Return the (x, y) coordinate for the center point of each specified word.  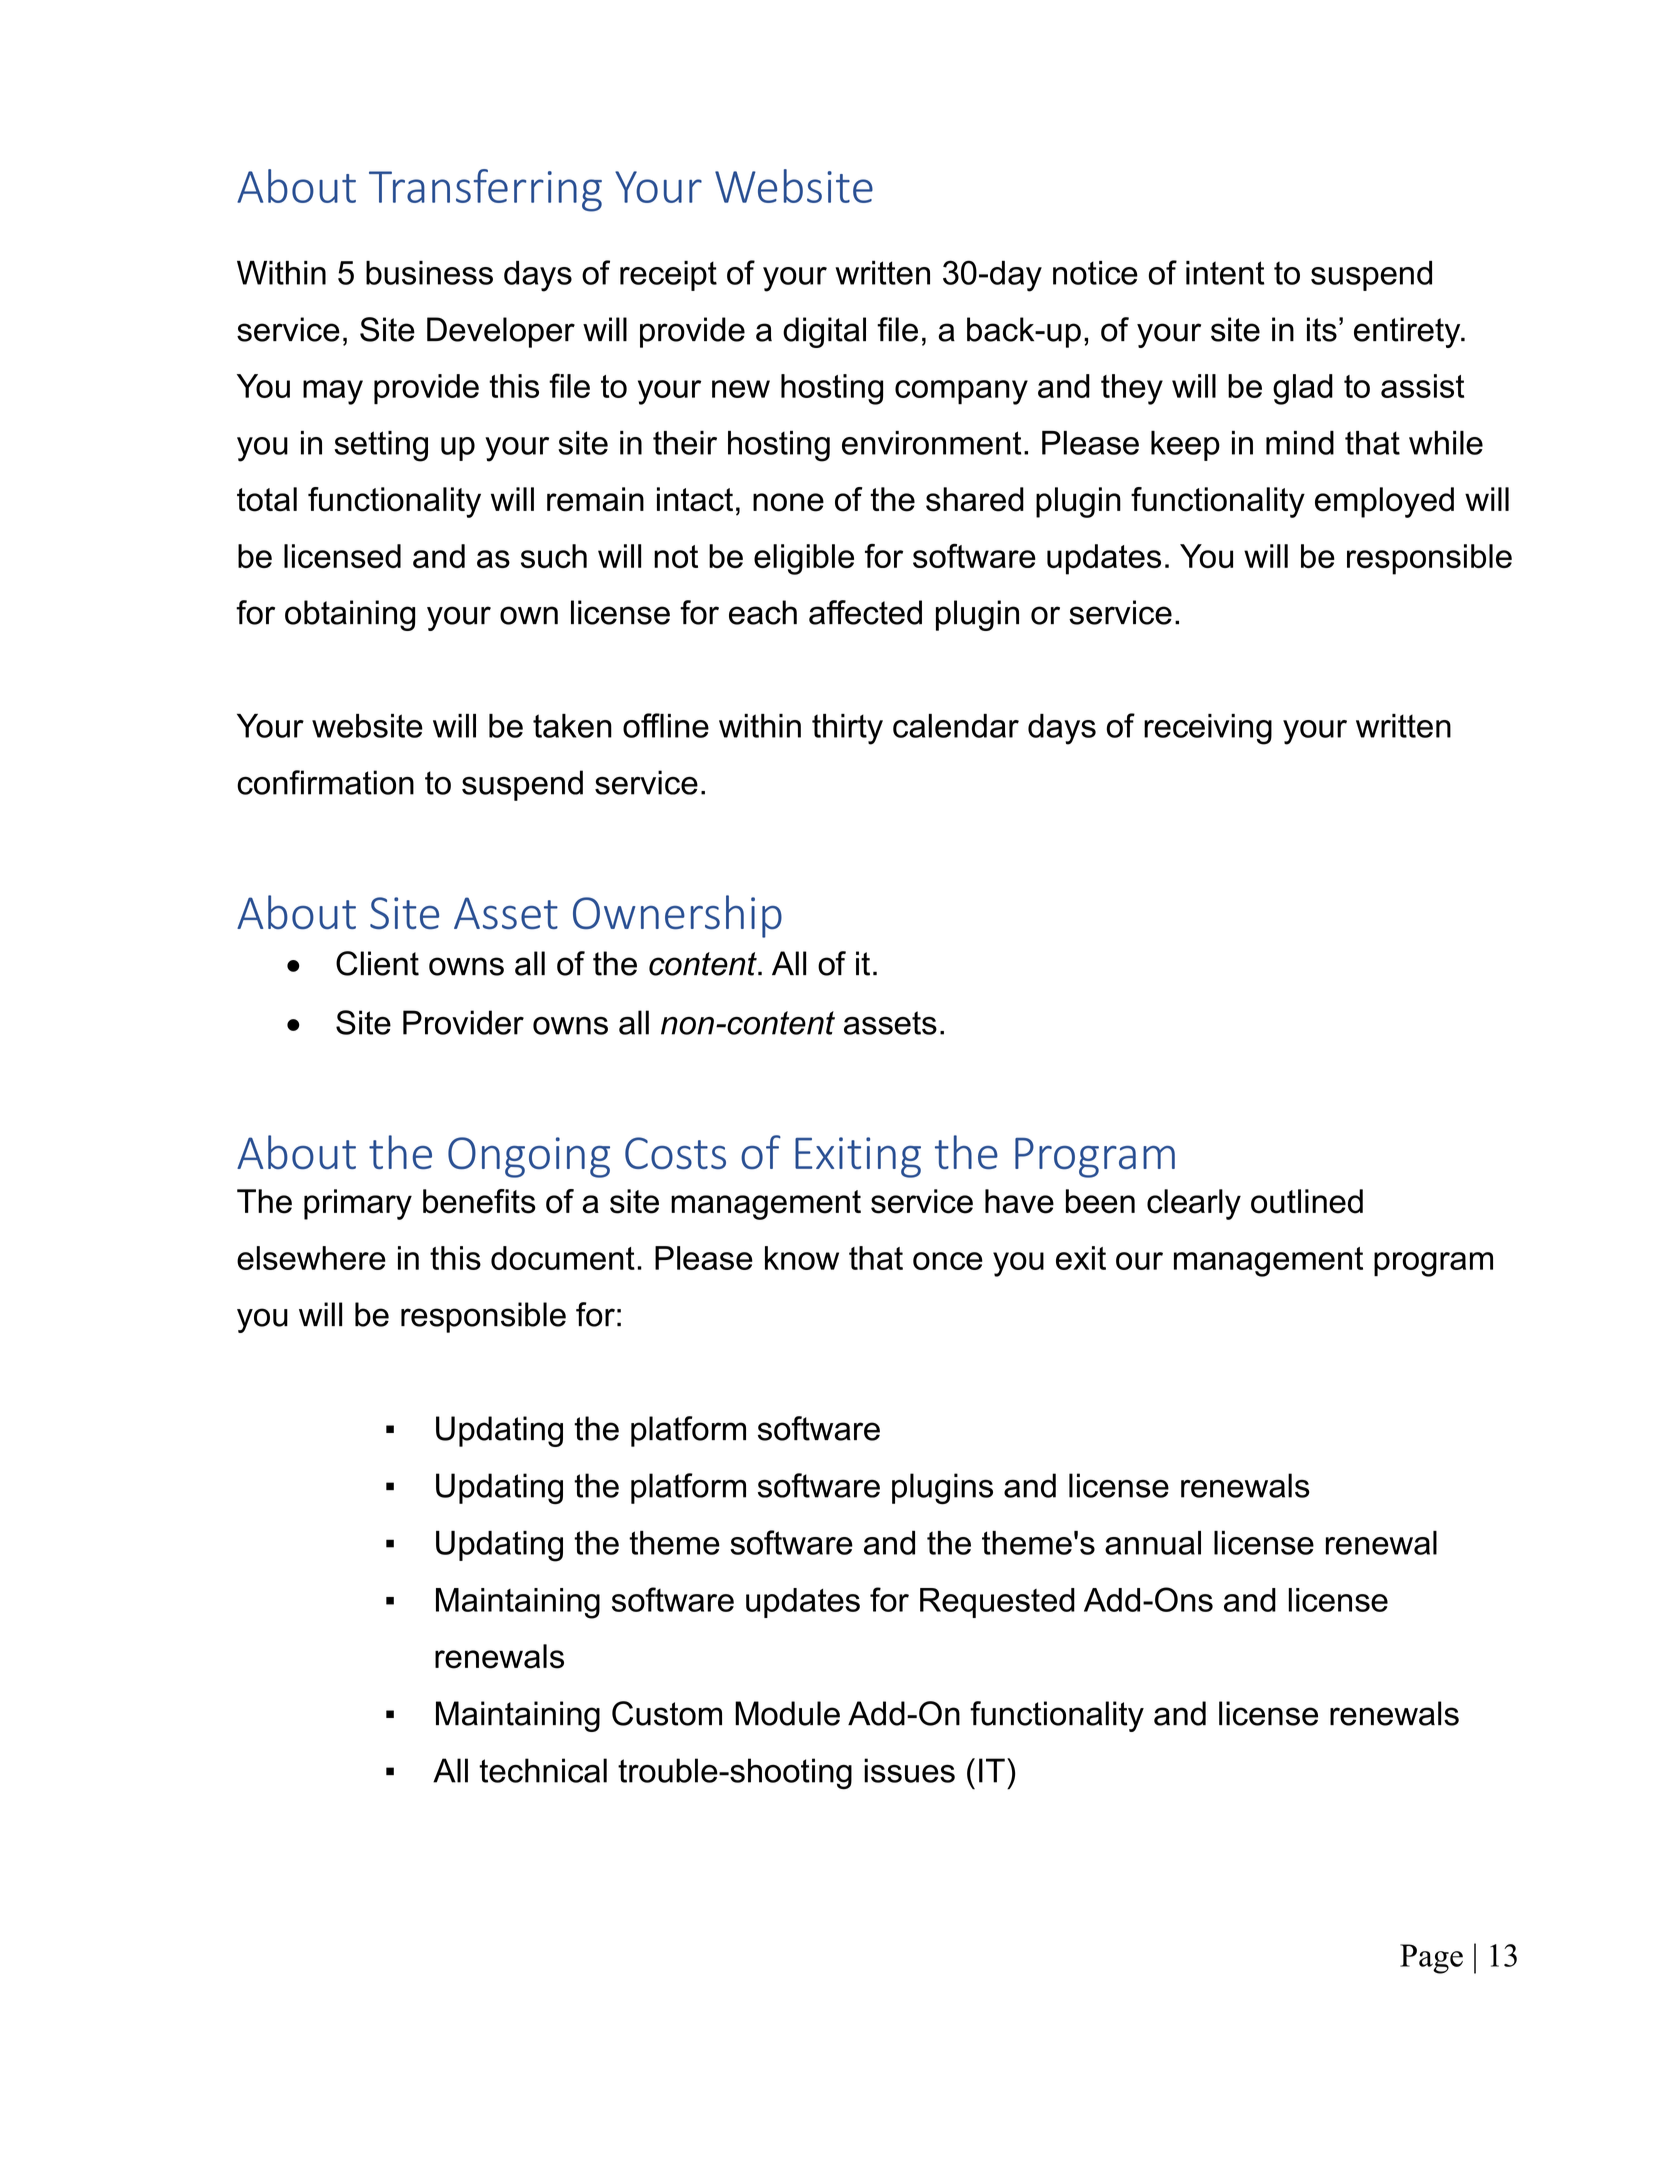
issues (909, 1770)
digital (824, 332)
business (429, 273)
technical (543, 1770)
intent (1225, 273)
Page (1431, 1959)
